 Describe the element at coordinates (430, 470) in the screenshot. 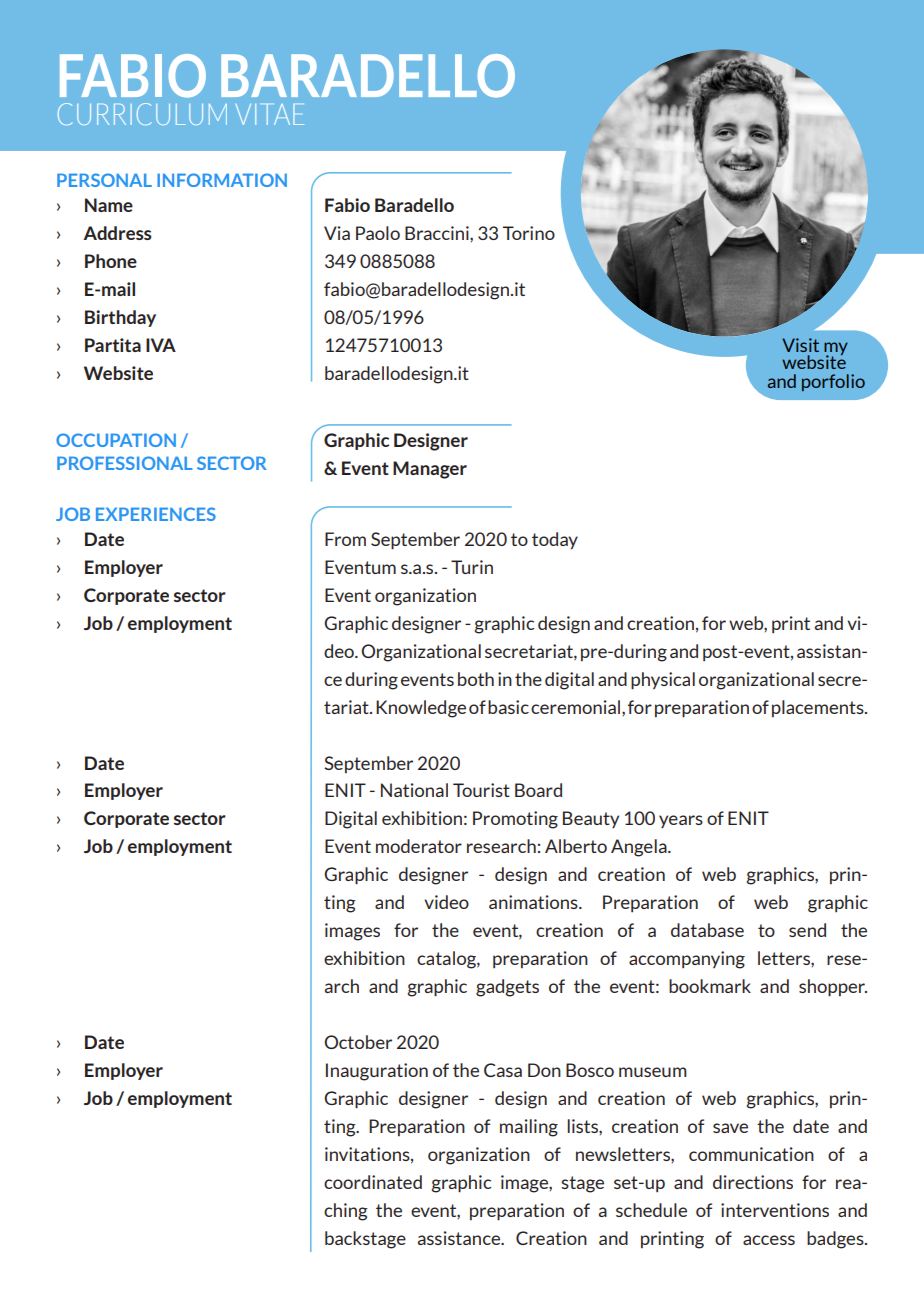

I see `Manager` at that location.
